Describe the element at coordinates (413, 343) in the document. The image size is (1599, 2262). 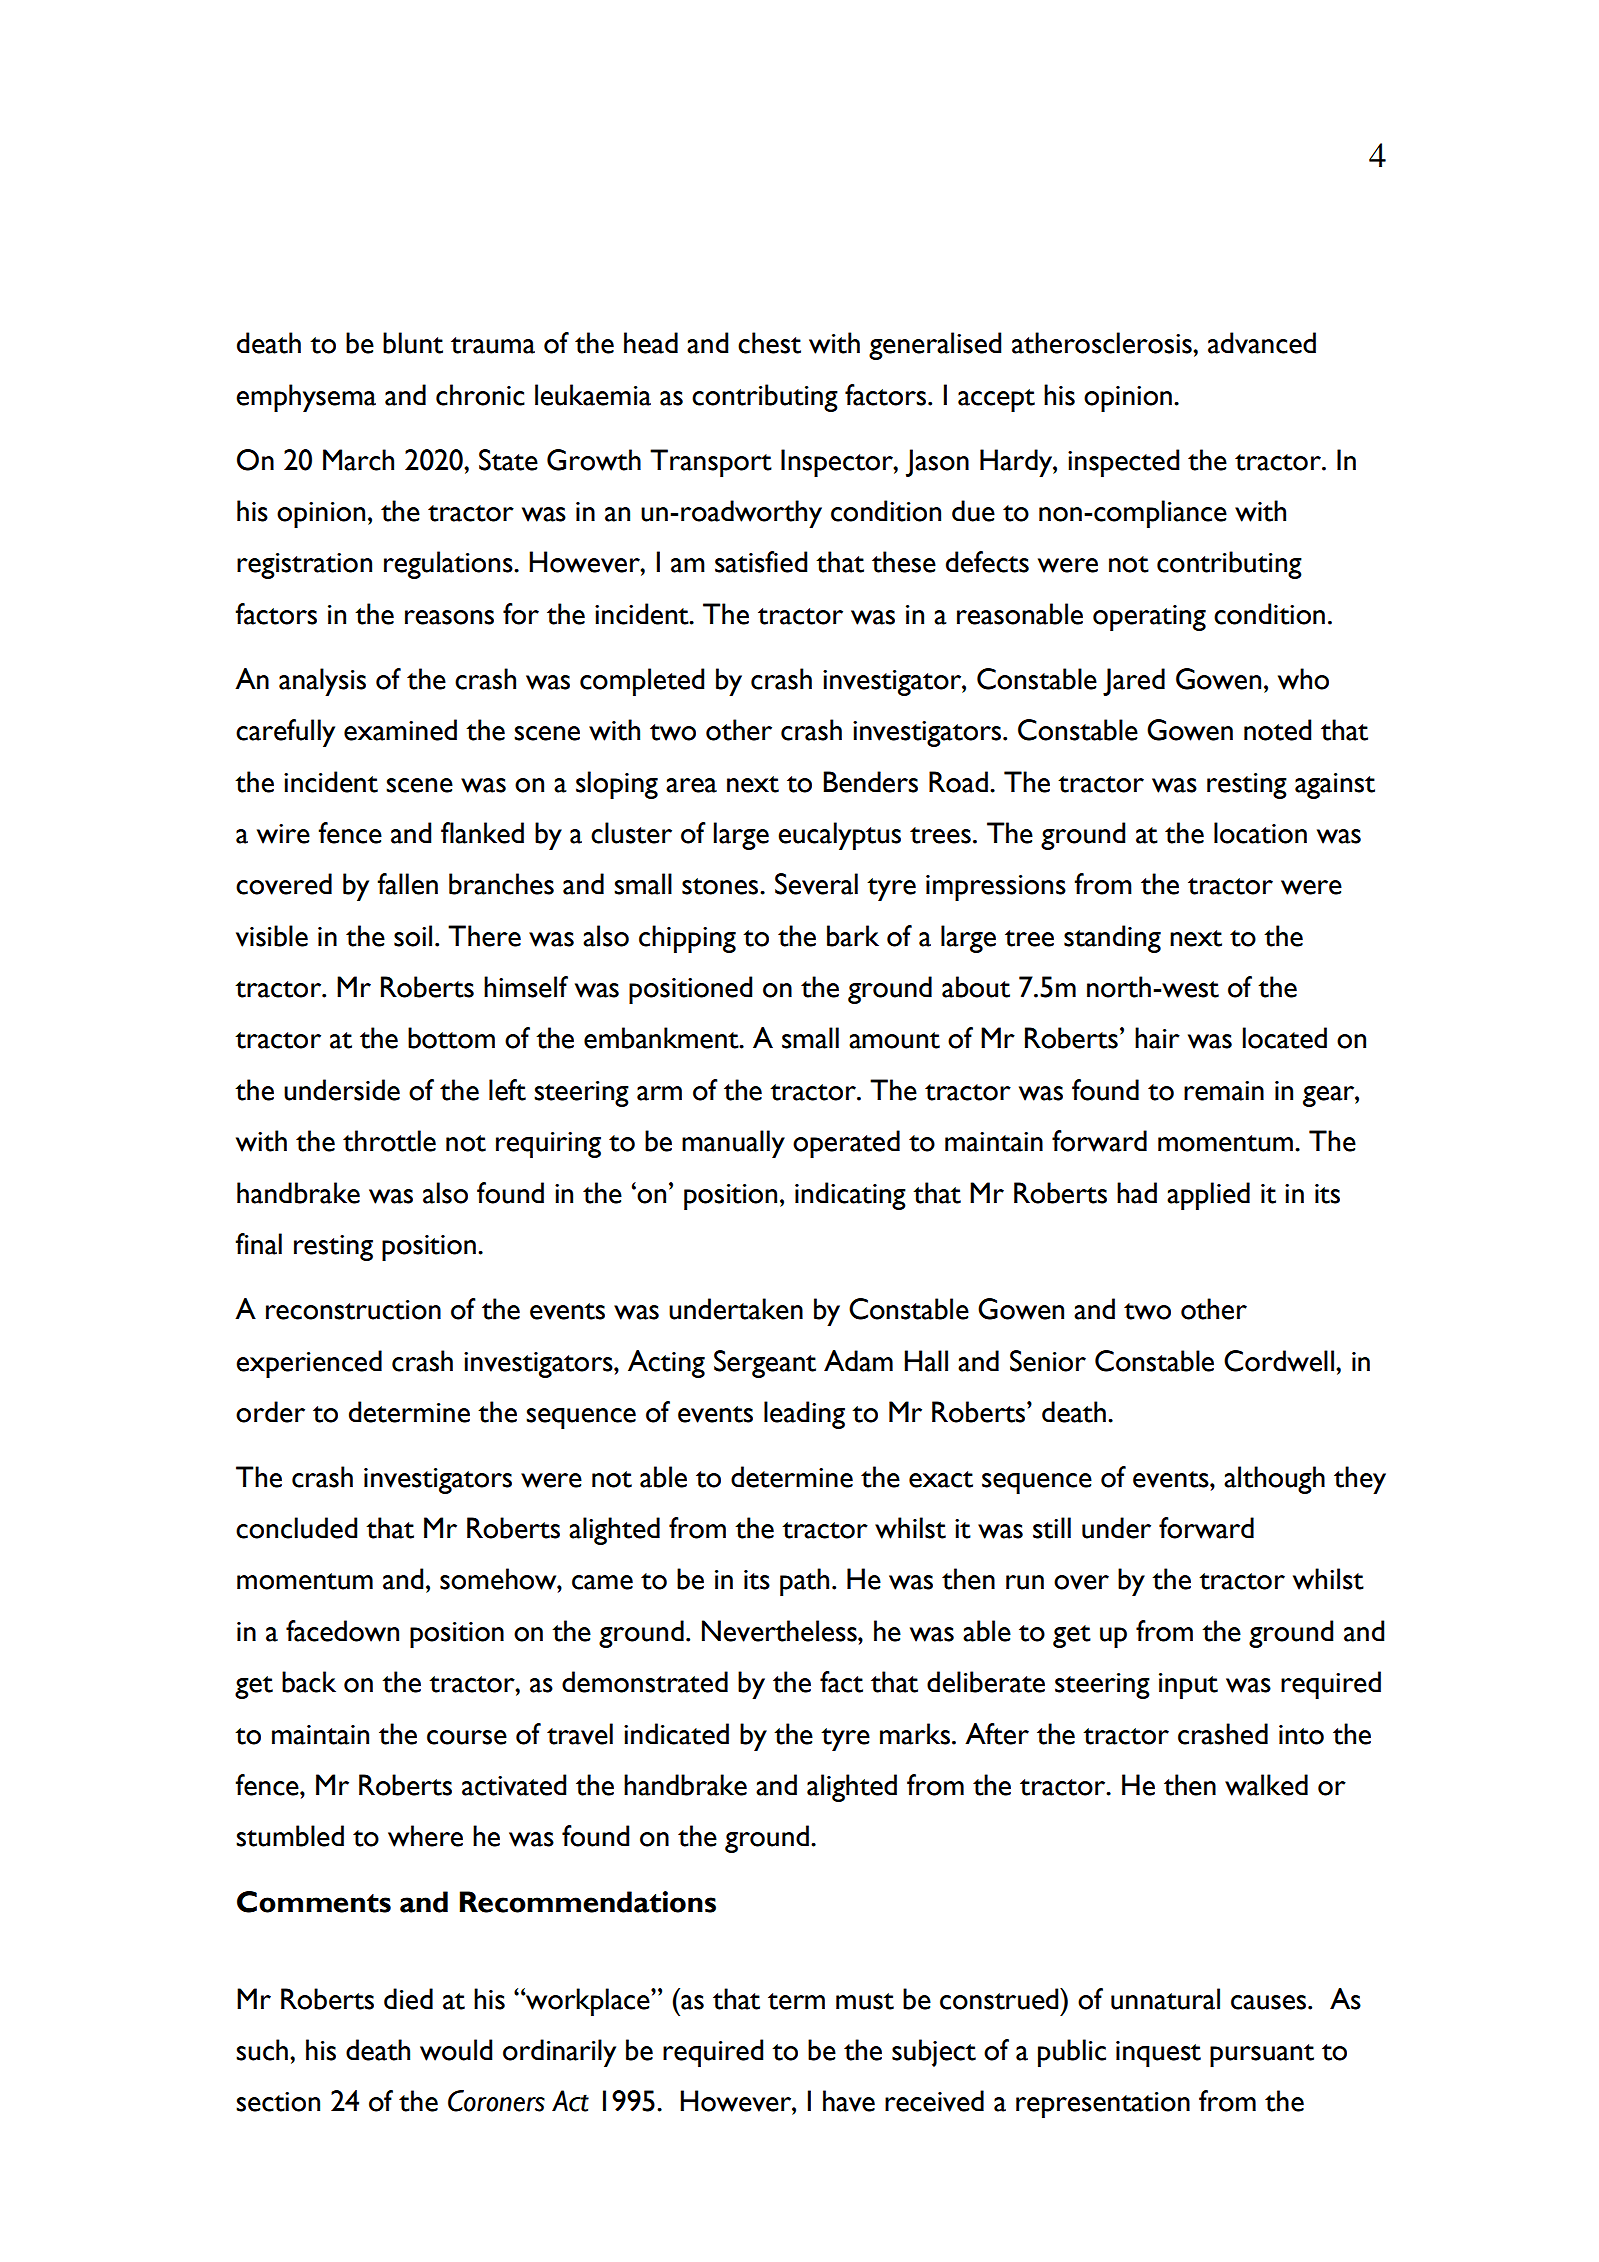
I see `blunt` at that location.
